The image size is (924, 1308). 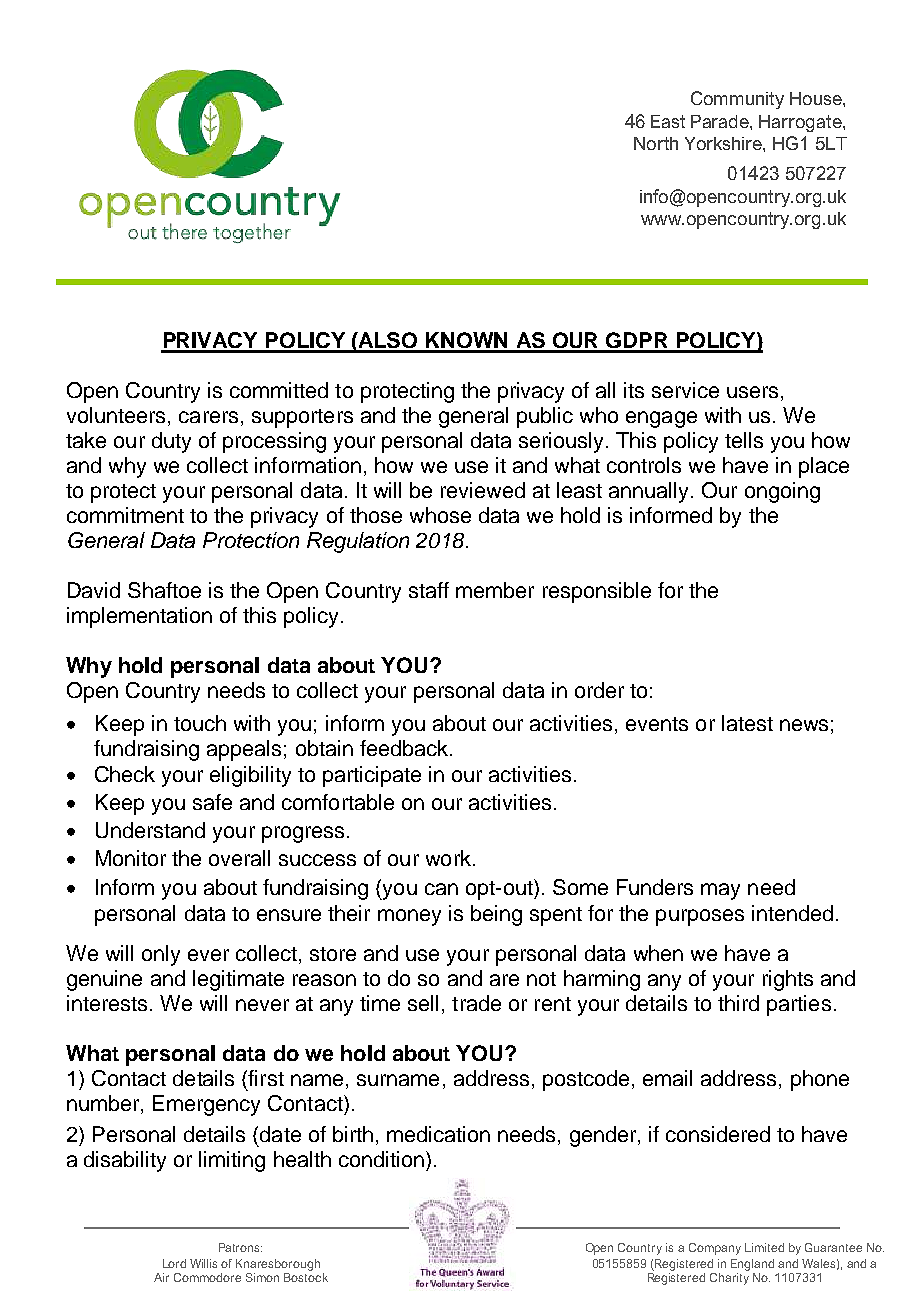 What do you see at coordinates (208, 417) in the document?
I see `carers` at bounding box center [208, 417].
